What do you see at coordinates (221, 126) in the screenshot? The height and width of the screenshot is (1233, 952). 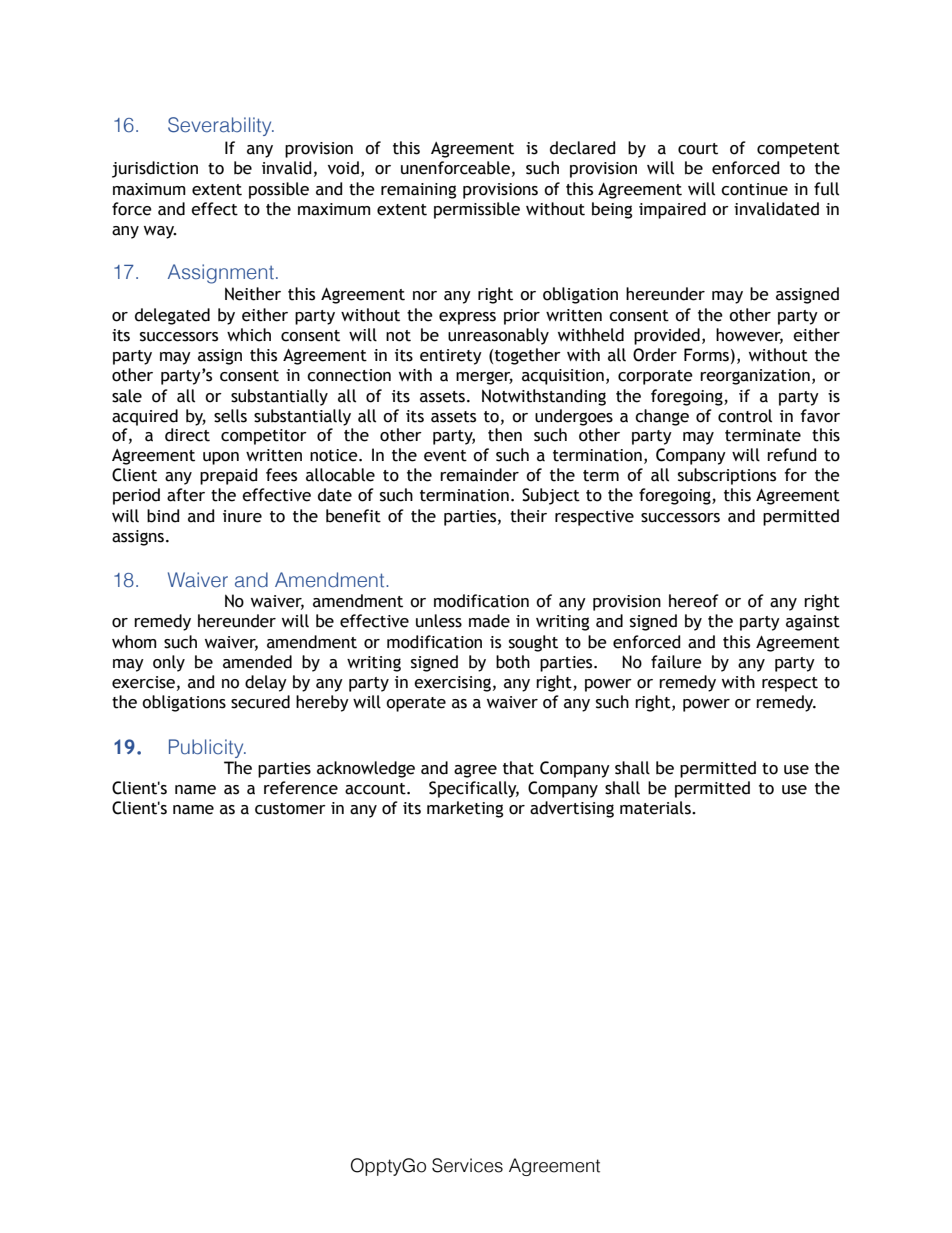 I see `Severability` at bounding box center [221, 126].
